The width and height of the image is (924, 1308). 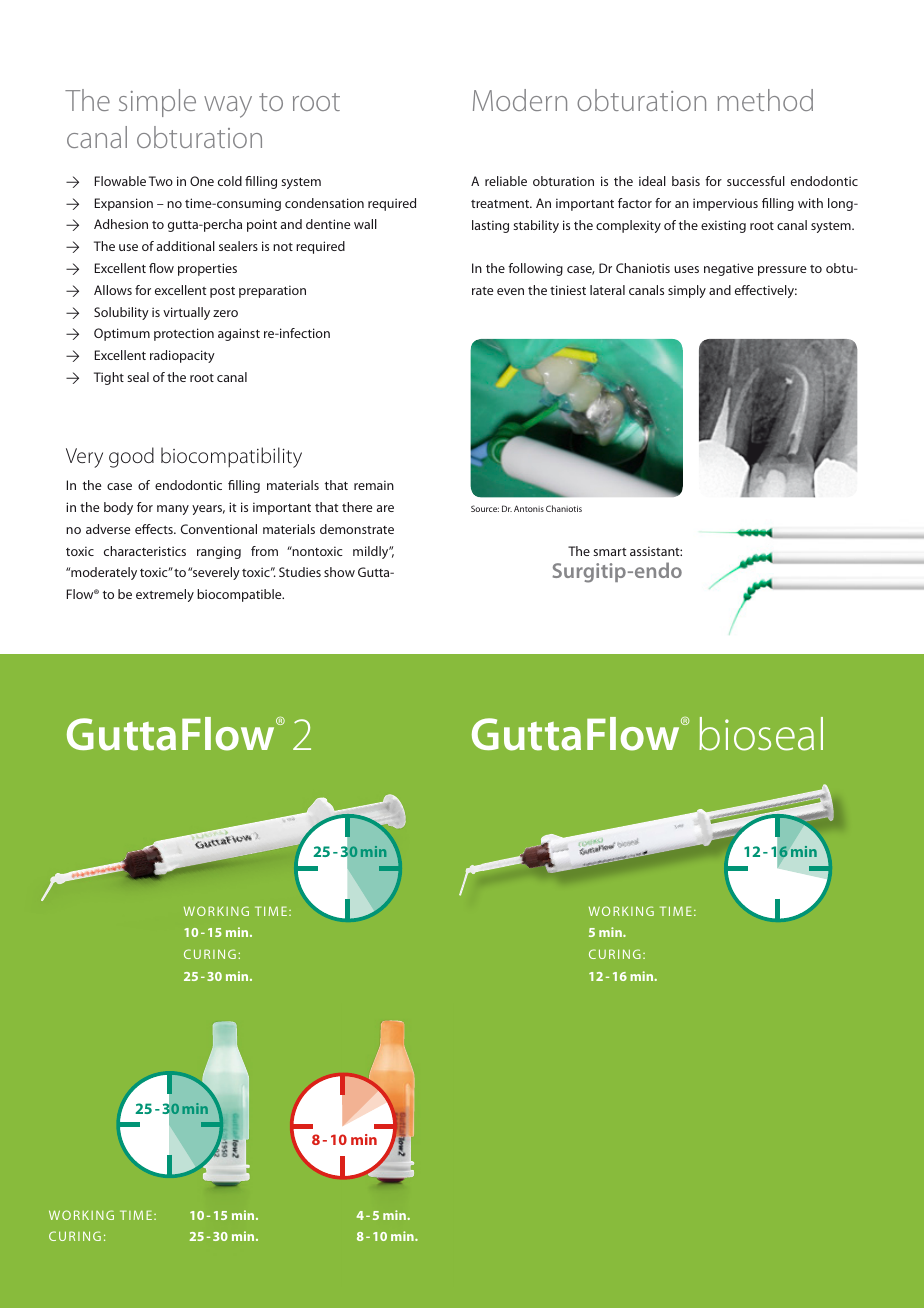 I want to click on additional, so click(x=186, y=246).
